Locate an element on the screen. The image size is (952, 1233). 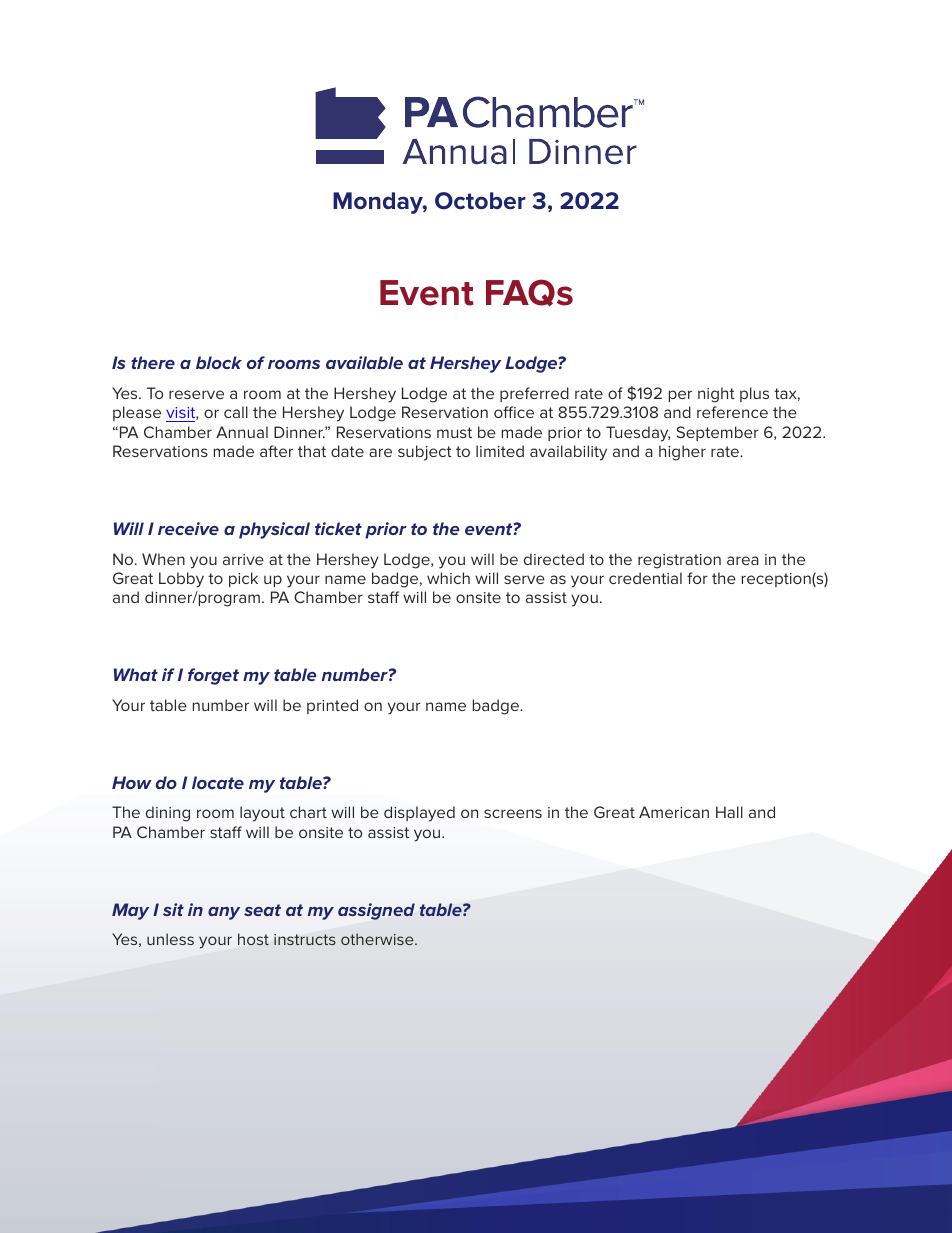
per is located at coordinates (680, 396).
